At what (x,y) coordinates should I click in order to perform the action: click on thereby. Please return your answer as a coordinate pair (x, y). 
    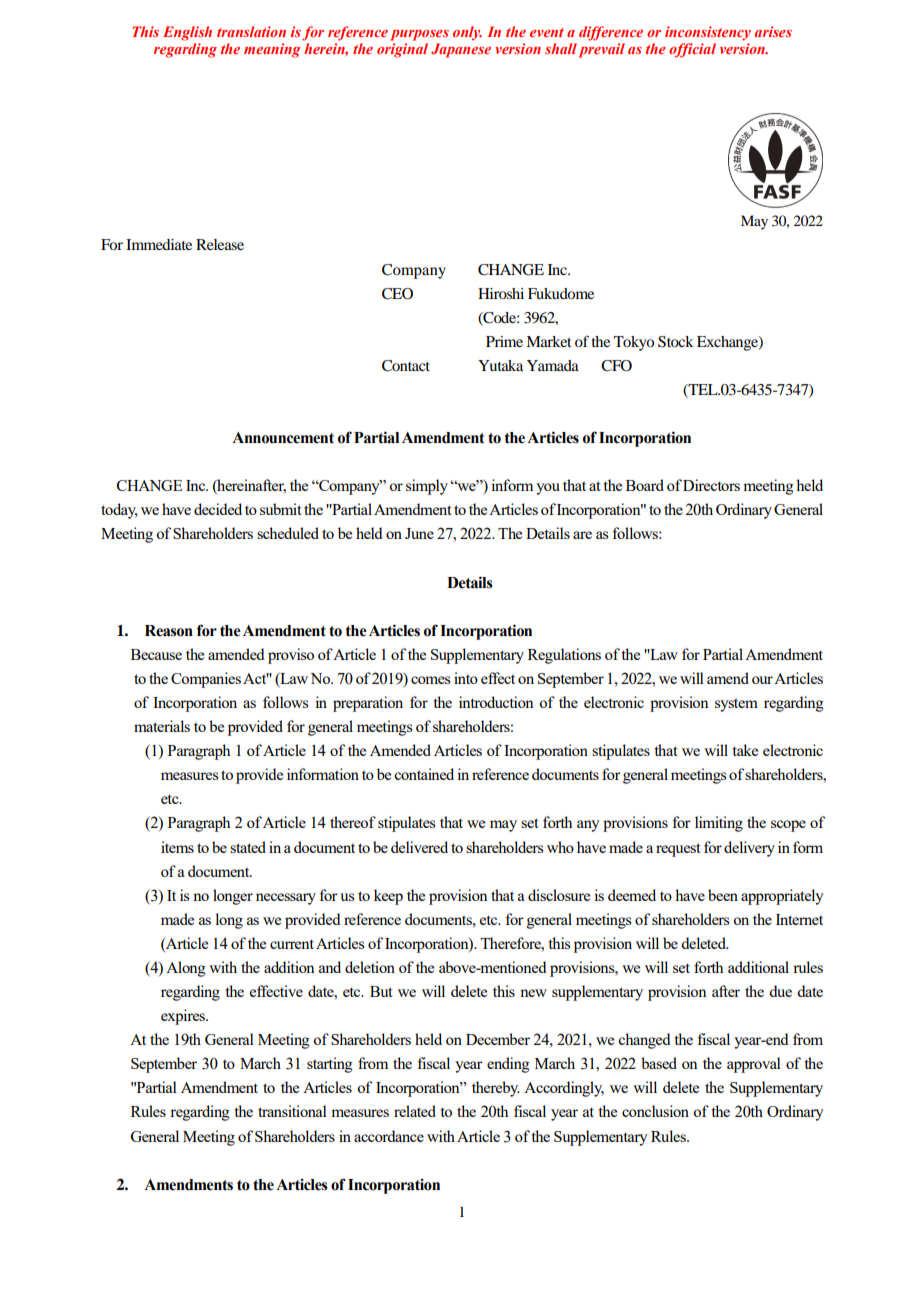
    Looking at the image, I should click on (496, 1089).
